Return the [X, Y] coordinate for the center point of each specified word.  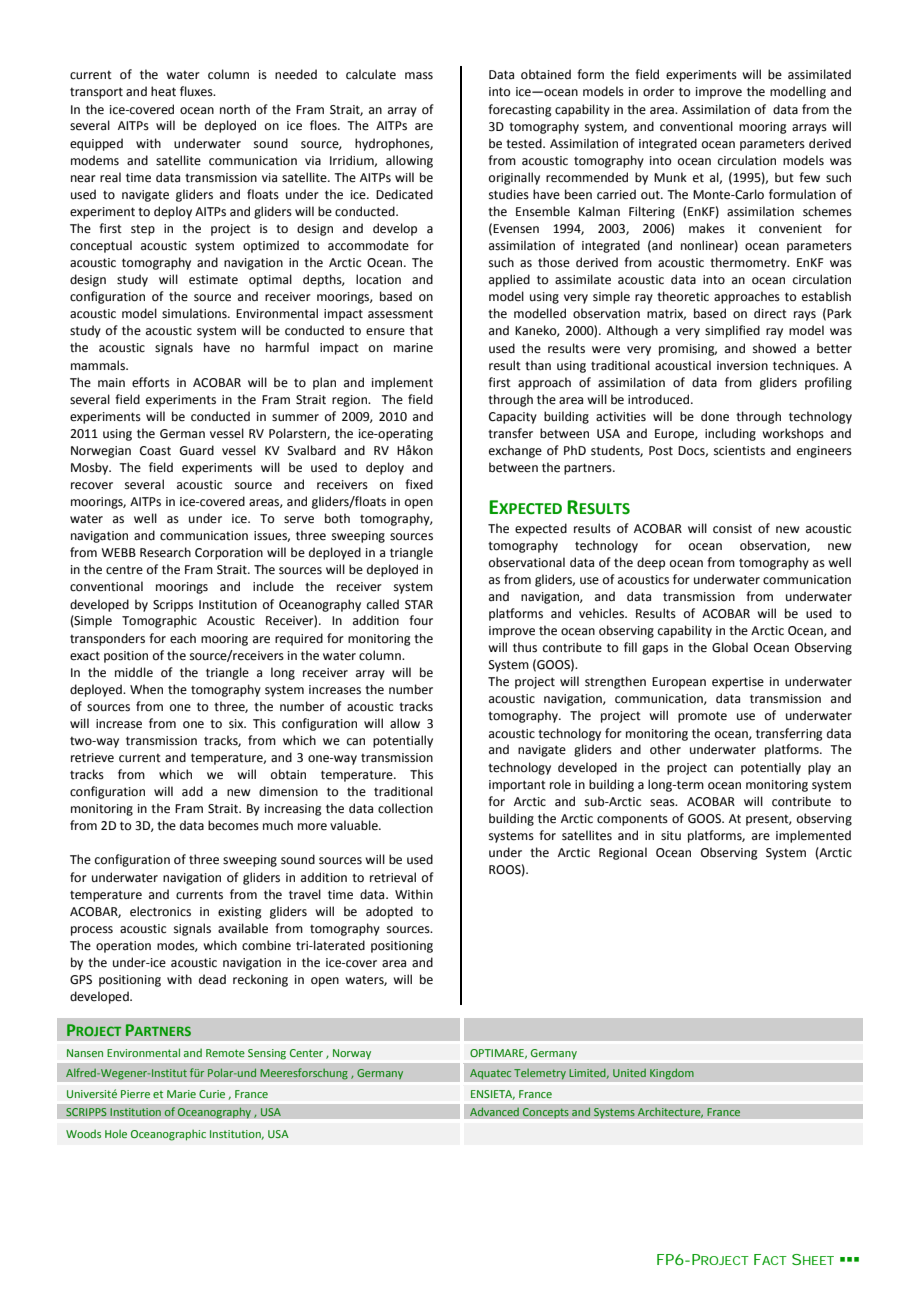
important [517, 786]
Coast [155, 451]
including [730, 434]
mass [419, 76]
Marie [181, 1094]
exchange [515, 451]
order [658, 91]
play [819, 768]
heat [163, 91]
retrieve [92, 758]
